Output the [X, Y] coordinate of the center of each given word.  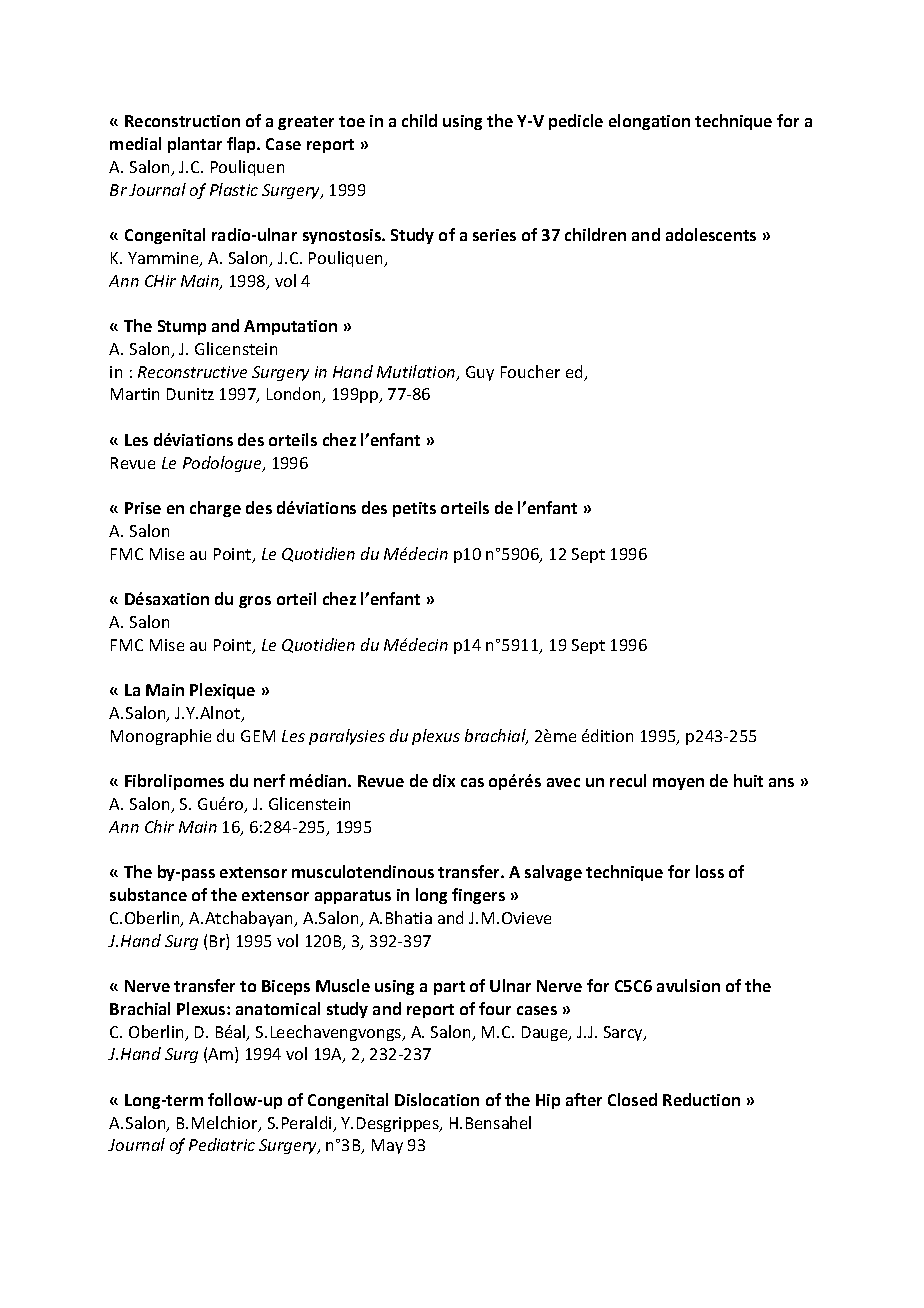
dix [444, 780]
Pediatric [222, 1144]
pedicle [576, 122]
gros [255, 602]
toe [352, 121]
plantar [195, 145]
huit [748, 780]
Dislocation [437, 1099]
